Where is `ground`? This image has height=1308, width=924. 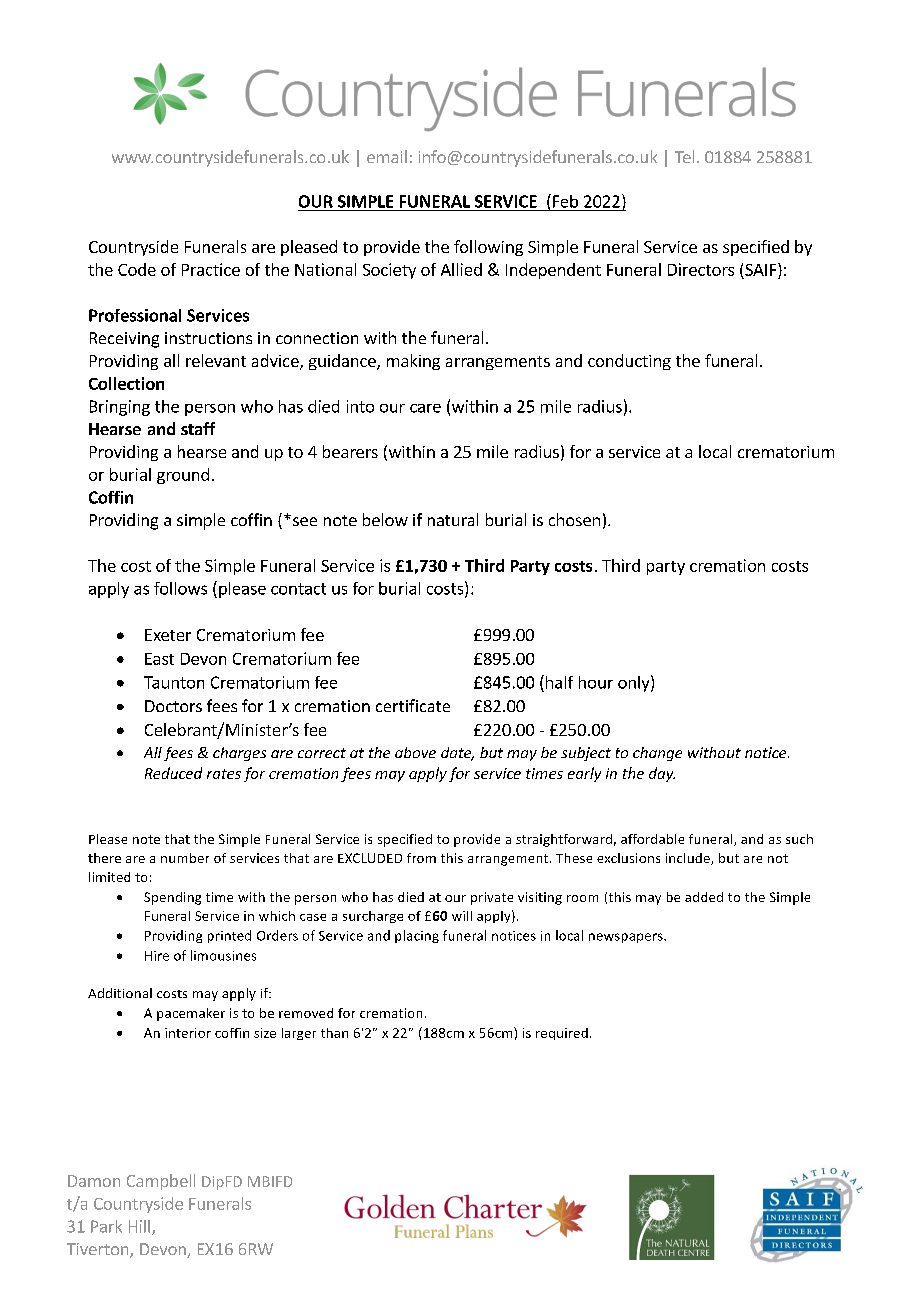
ground is located at coordinates (183, 476).
